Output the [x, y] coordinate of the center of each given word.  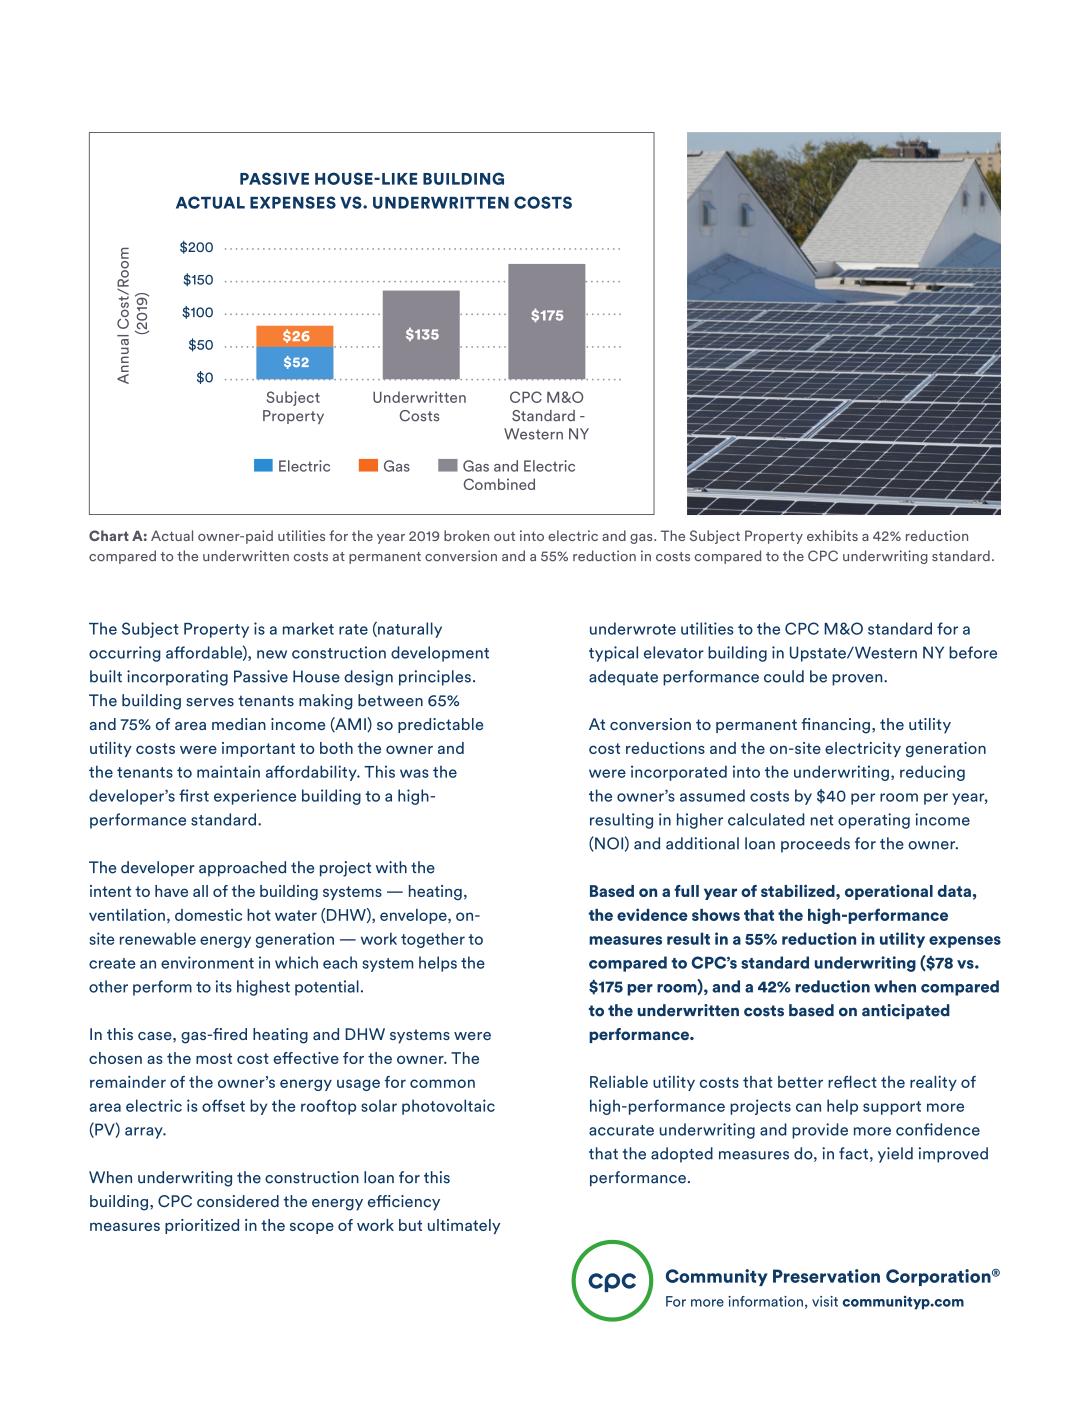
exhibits [832, 535]
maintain [228, 771]
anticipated [906, 1012]
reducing [932, 773]
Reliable [619, 1082]
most [214, 1058]
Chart [109, 535]
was [414, 773]
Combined [499, 484]
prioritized [202, 1226]
